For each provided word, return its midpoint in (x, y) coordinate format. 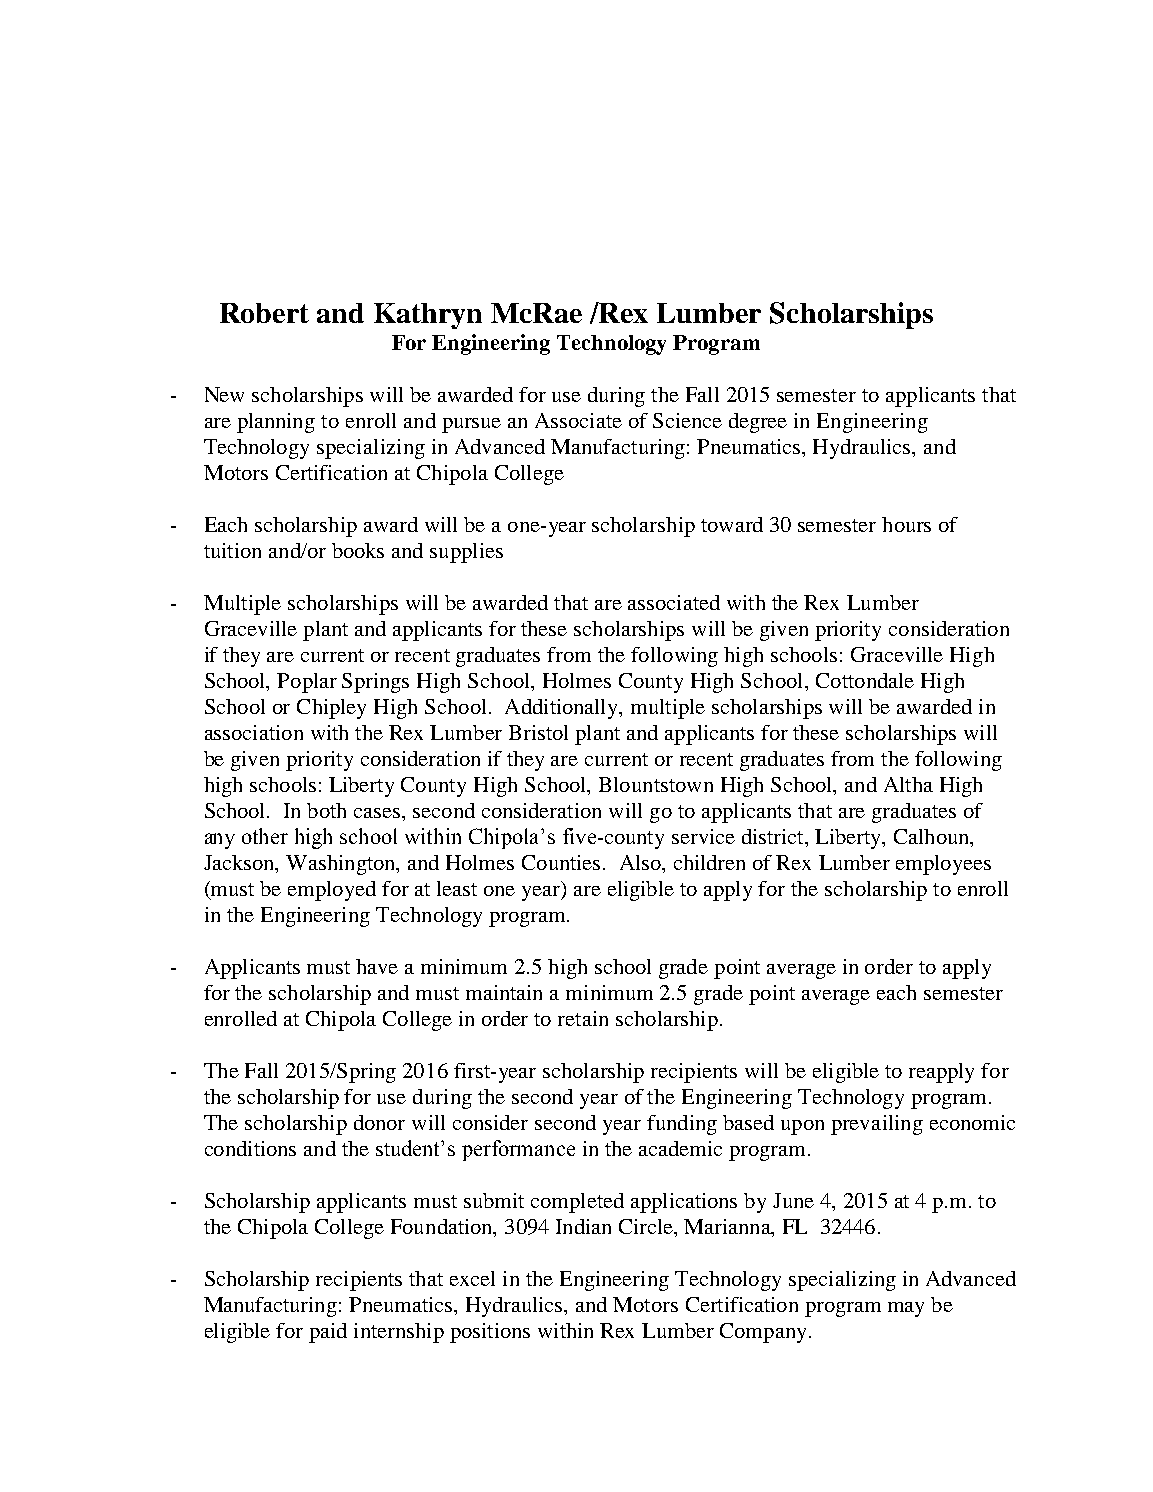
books (358, 550)
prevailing (877, 1125)
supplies (466, 553)
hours (906, 524)
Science (687, 420)
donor (379, 1122)
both (326, 810)
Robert (264, 313)
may (906, 1309)
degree (758, 423)
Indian (583, 1226)
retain (583, 1018)
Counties (561, 862)
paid (328, 1333)
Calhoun (933, 838)
